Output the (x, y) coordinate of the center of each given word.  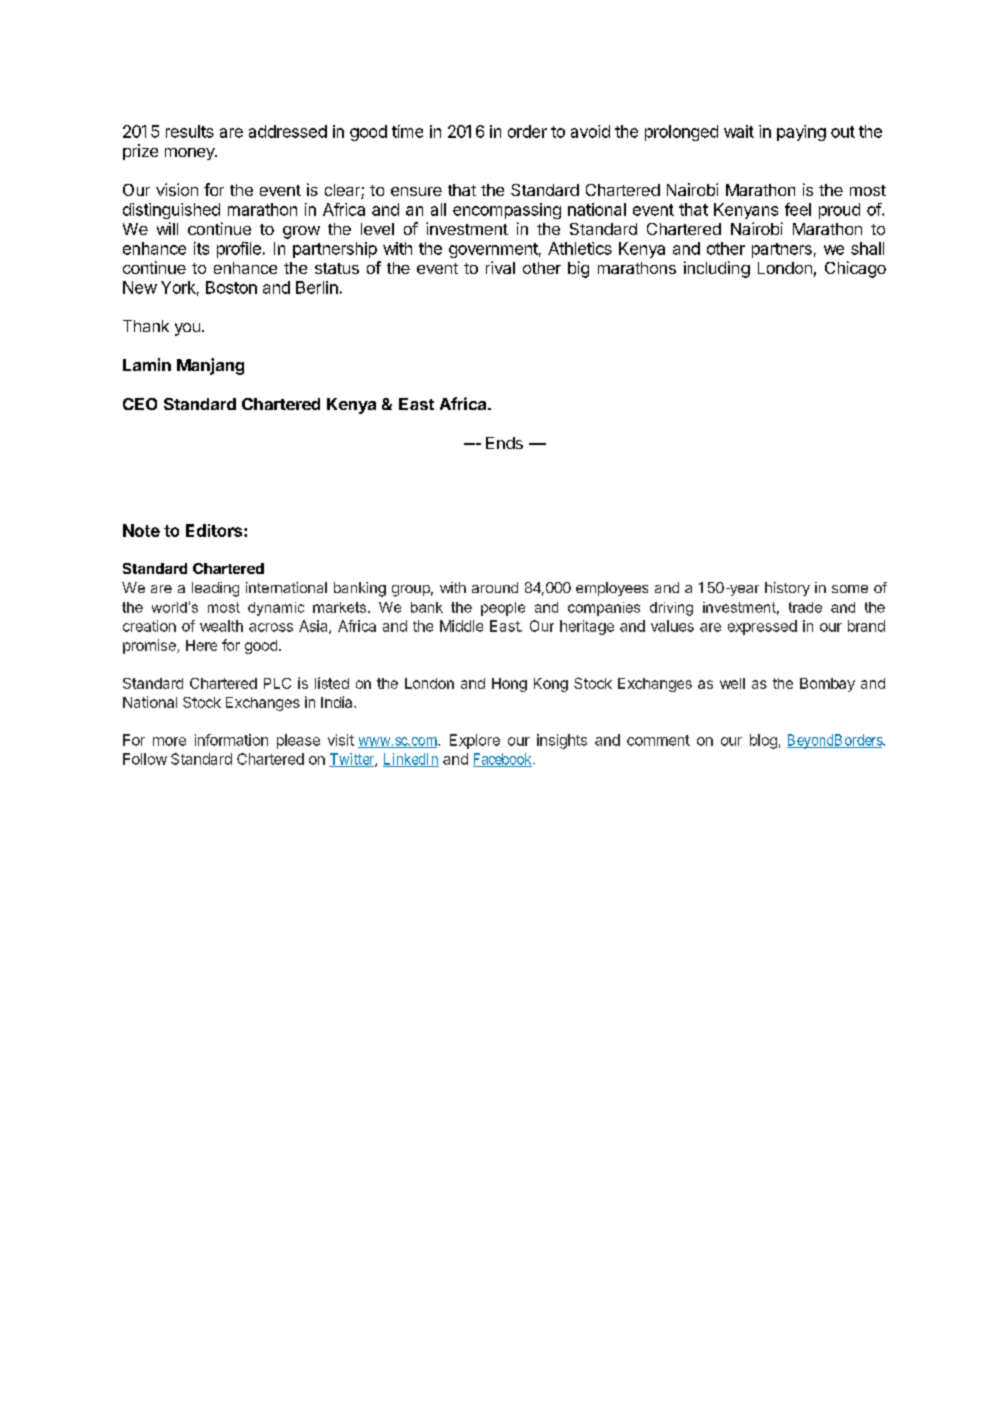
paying (801, 133)
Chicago (855, 269)
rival (500, 267)
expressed (762, 627)
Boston (231, 287)
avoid (590, 131)
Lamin (147, 364)
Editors (215, 530)
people (503, 609)
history (787, 589)
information (231, 740)
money (191, 154)
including (717, 269)
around (495, 587)
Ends (504, 443)
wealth (221, 626)
